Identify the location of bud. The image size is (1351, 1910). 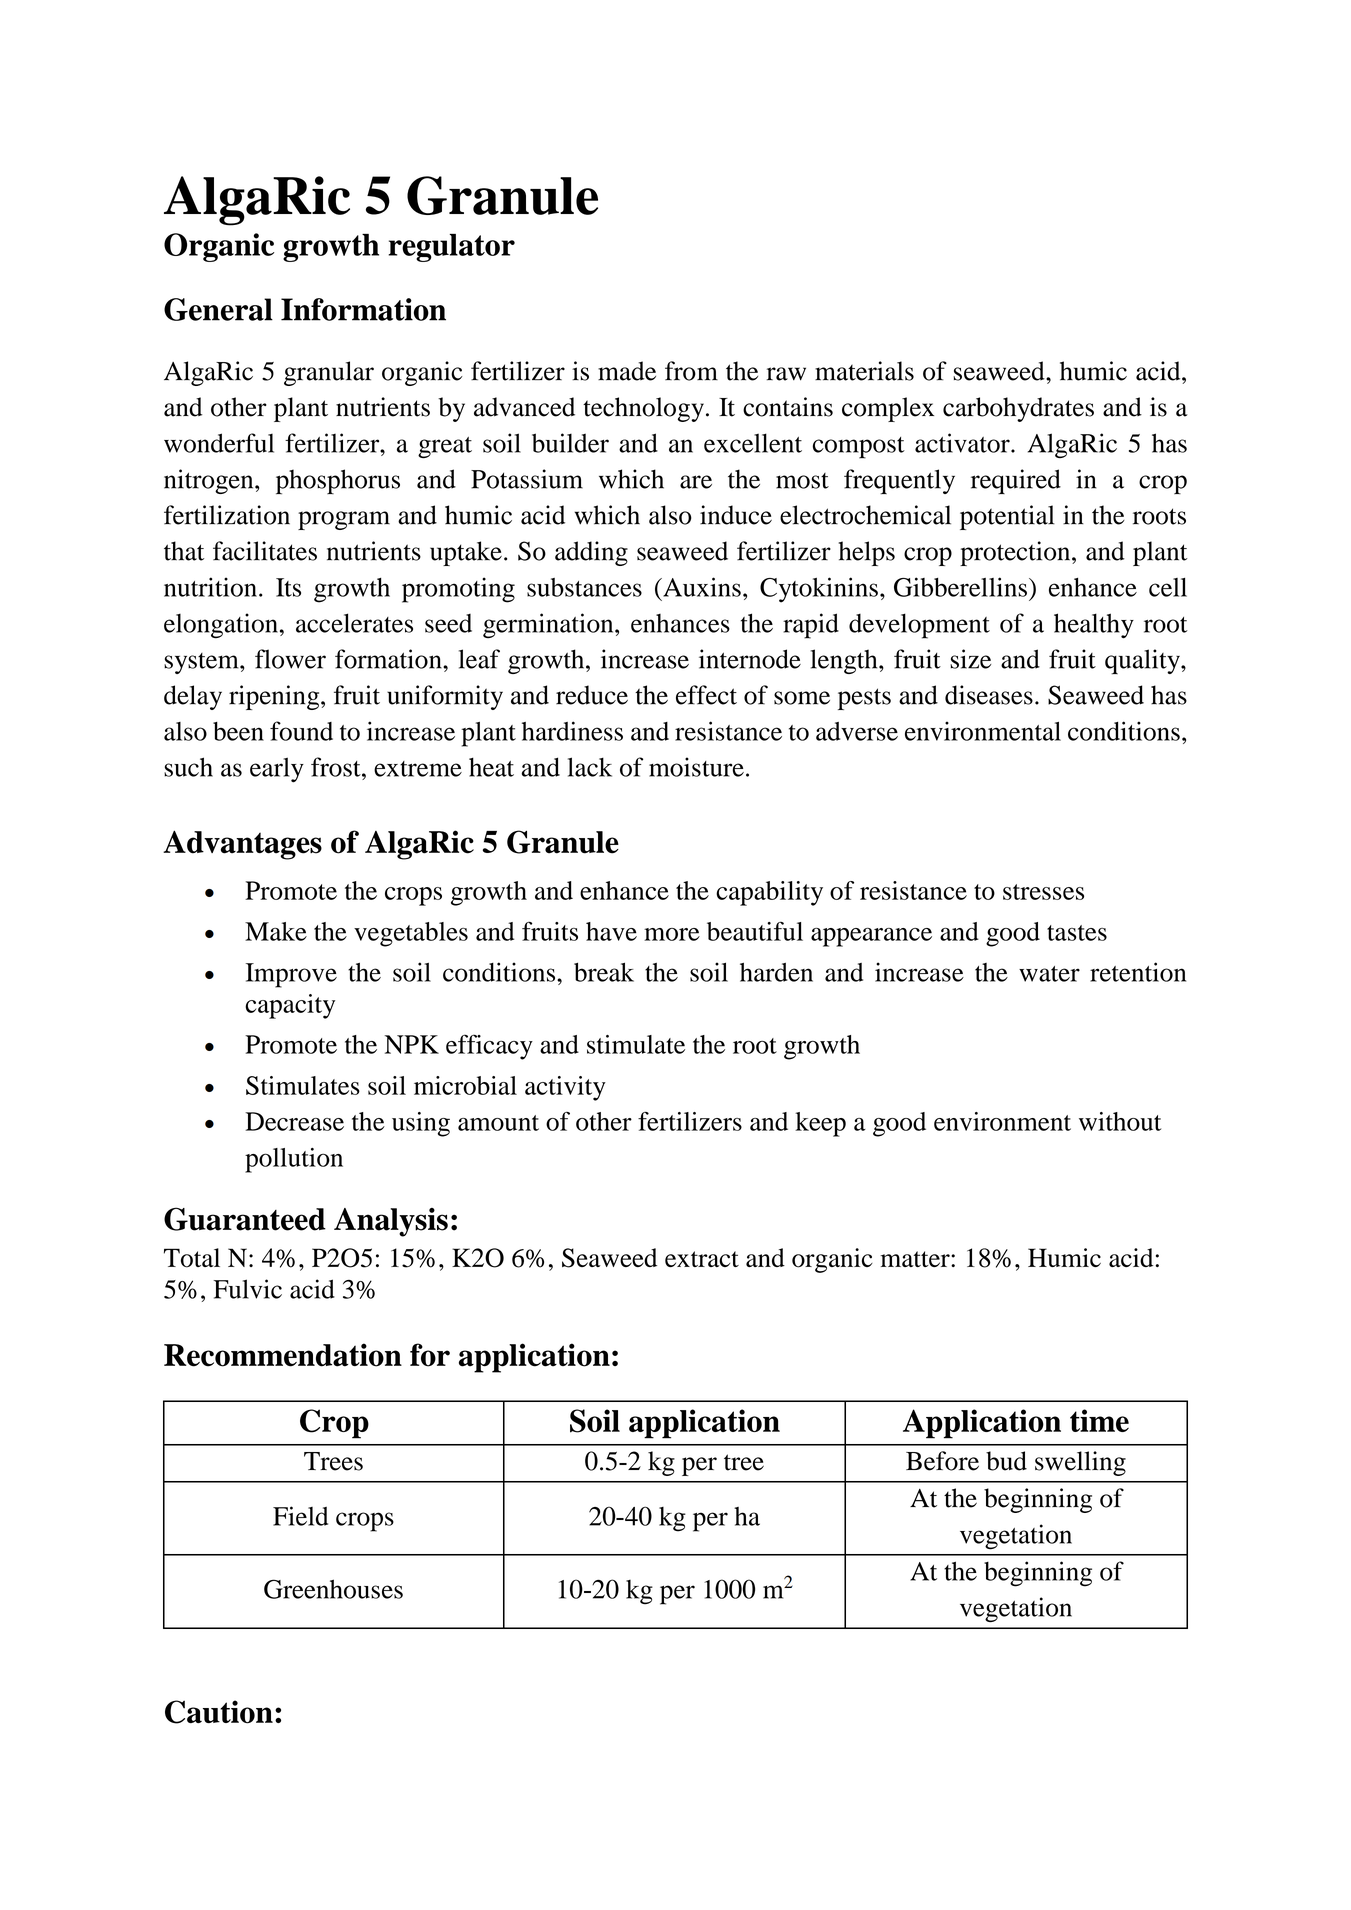
(1006, 1461).
